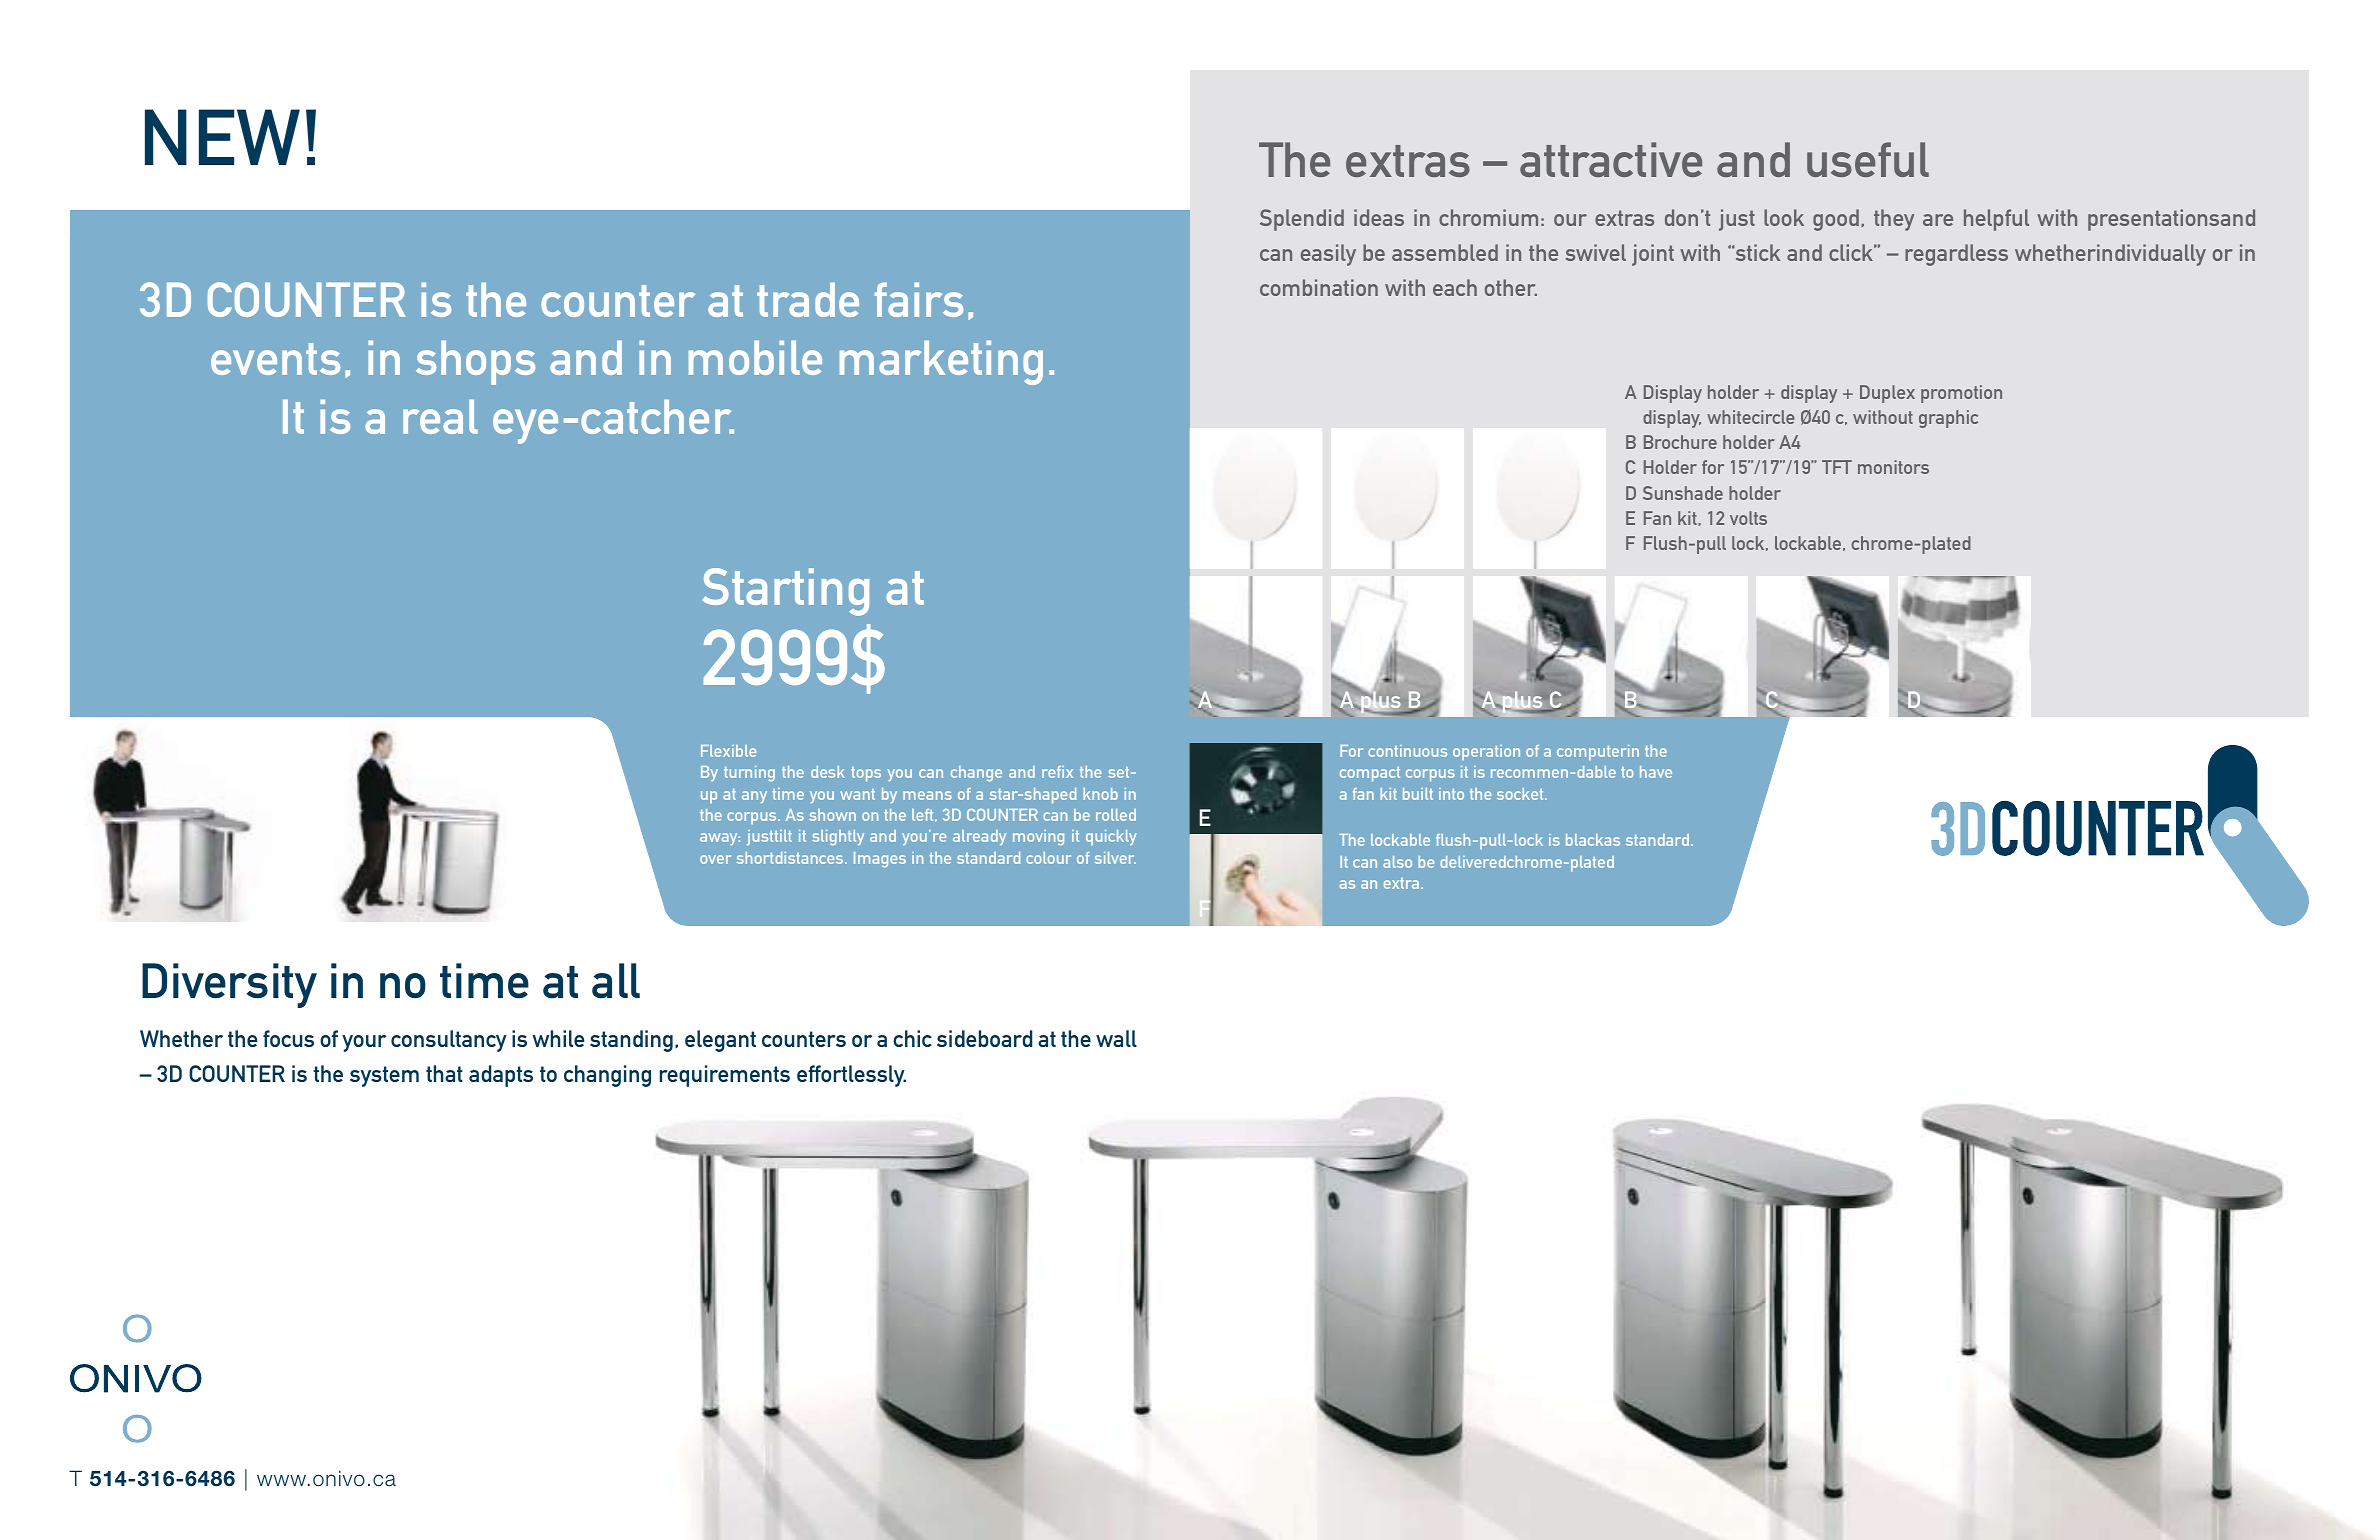 The image size is (2379, 1540). I want to click on useful, so click(1868, 159).
